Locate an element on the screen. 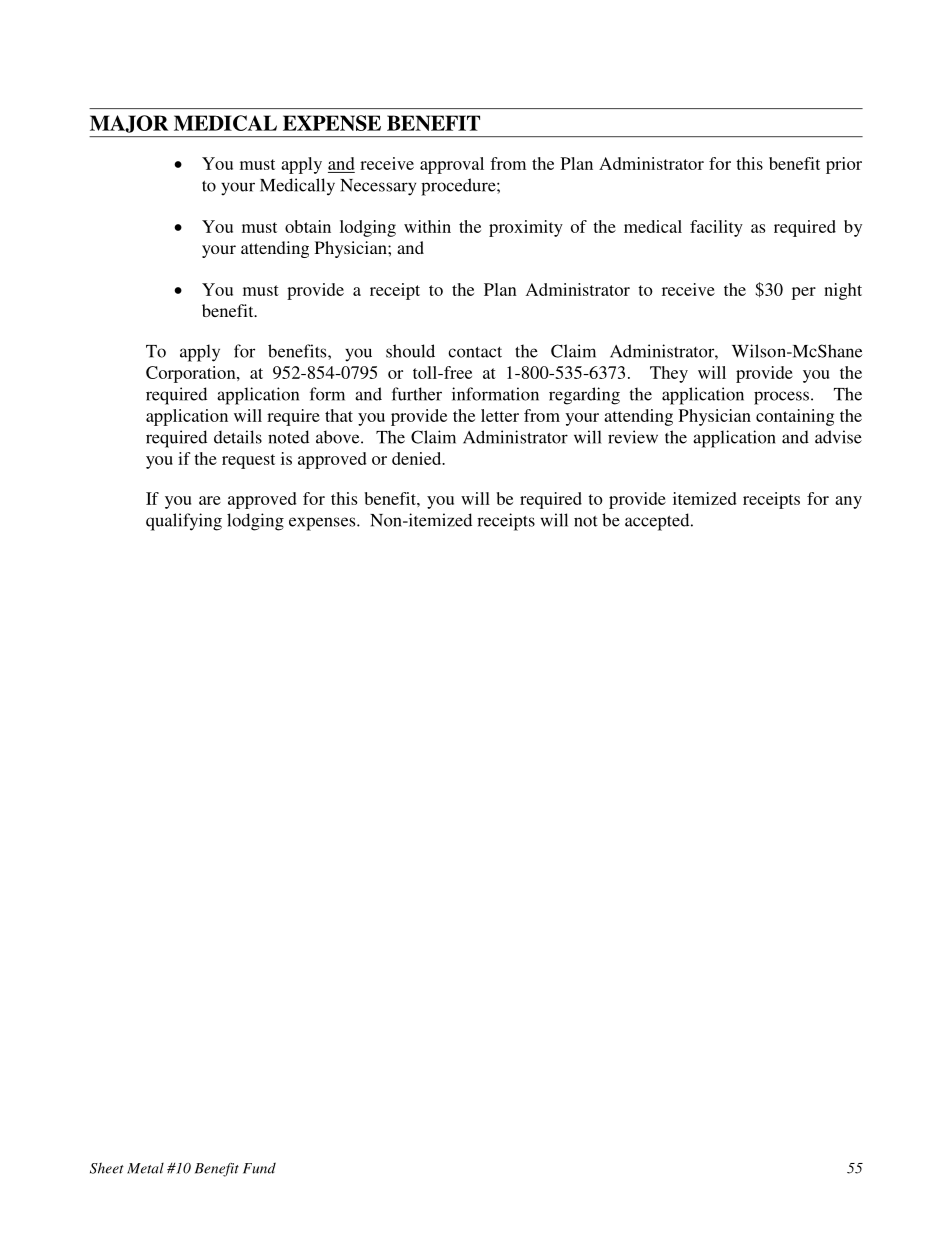 The width and height of the screenshot is (952, 1233). are is located at coordinates (210, 500).
